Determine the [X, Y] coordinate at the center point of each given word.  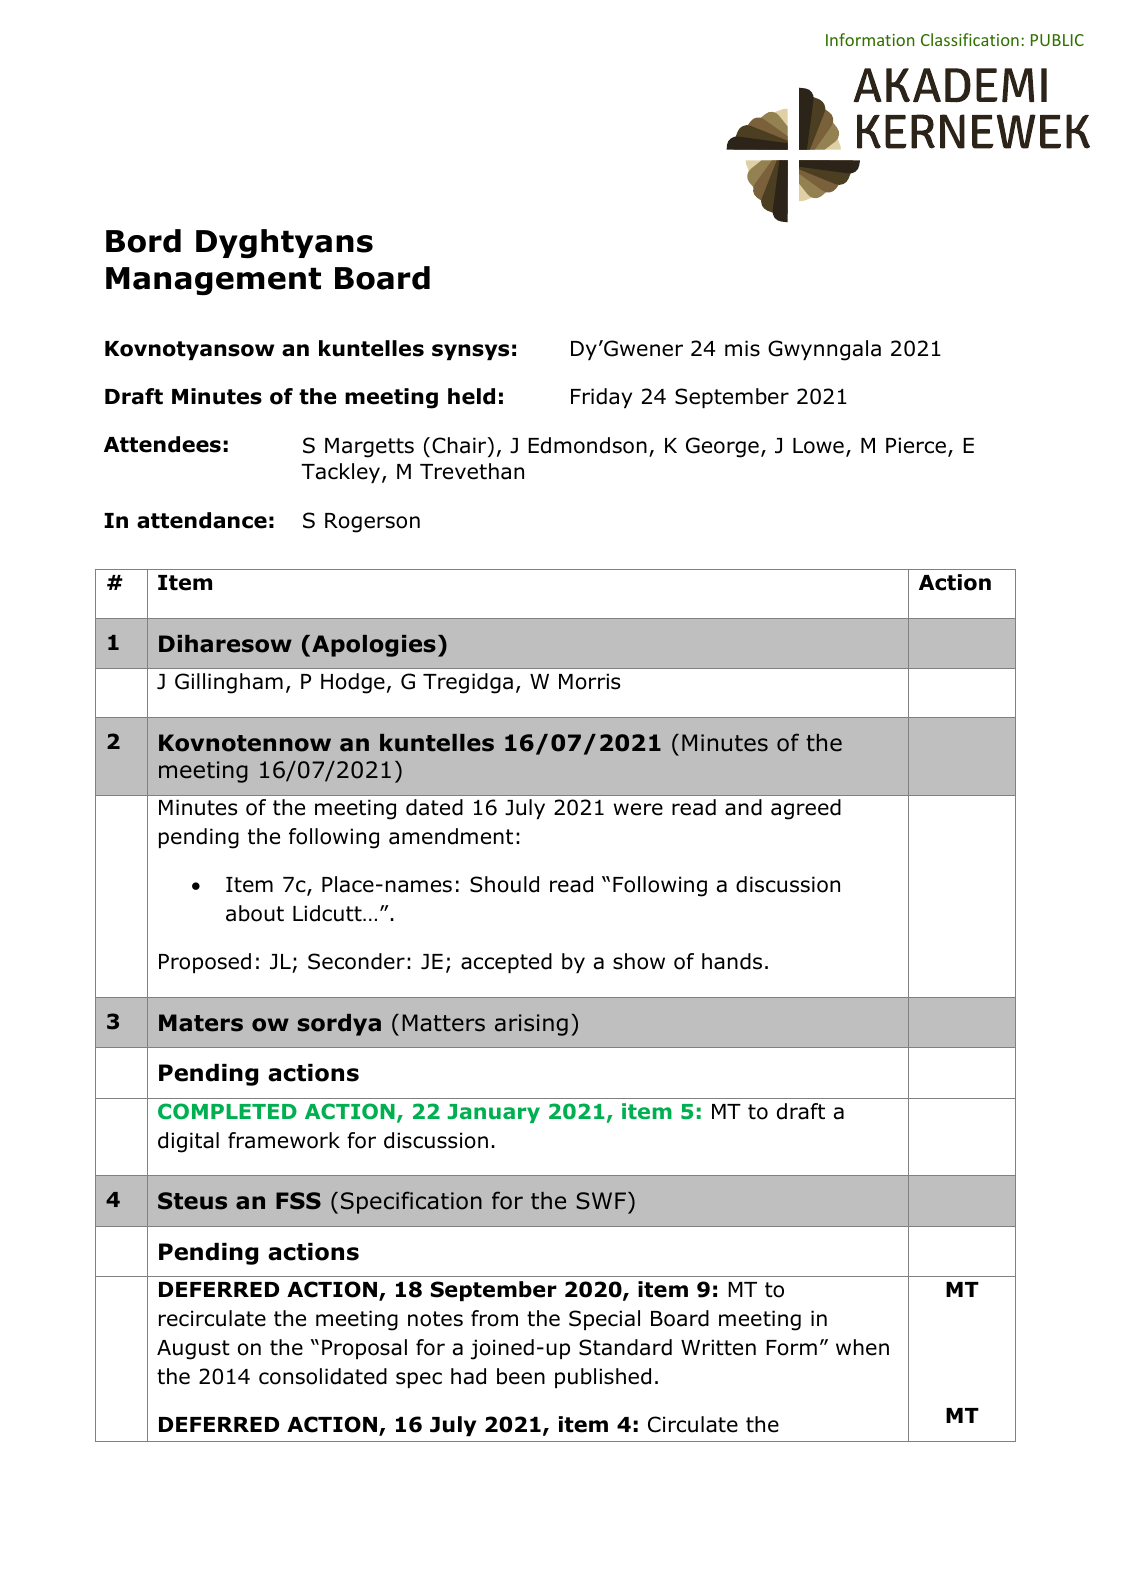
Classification [970, 39]
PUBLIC [1057, 40]
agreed [806, 809]
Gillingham [229, 683]
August [193, 1350]
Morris [589, 681]
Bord [143, 241]
